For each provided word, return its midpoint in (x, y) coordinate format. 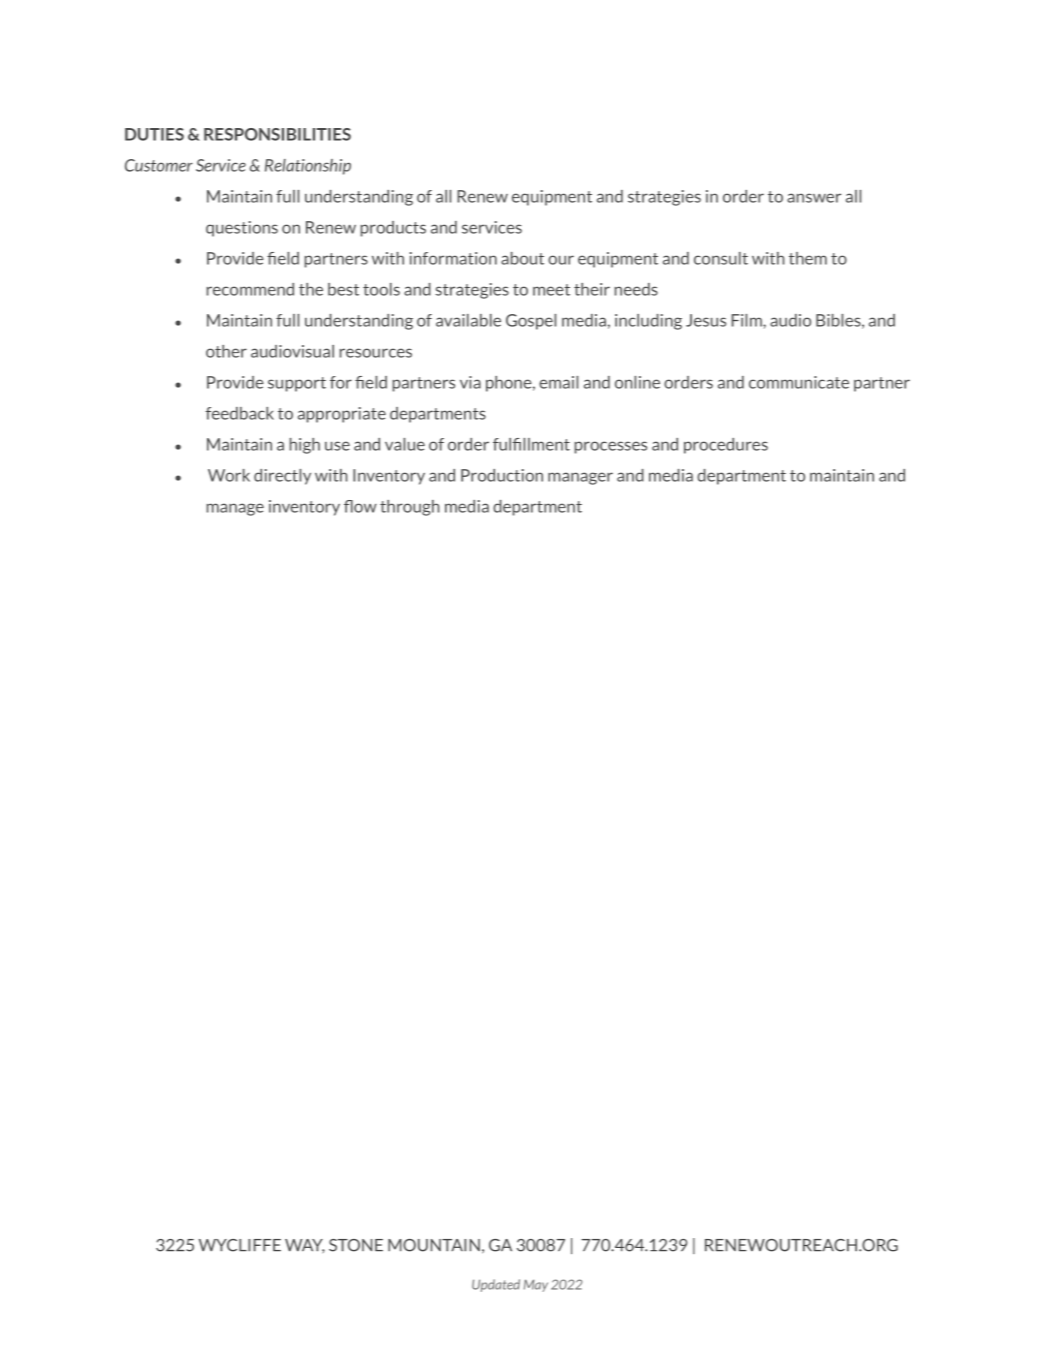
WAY (305, 1246)
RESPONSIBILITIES (277, 134)
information (453, 258)
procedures (726, 446)
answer (814, 198)
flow (360, 506)
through (410, 508)
